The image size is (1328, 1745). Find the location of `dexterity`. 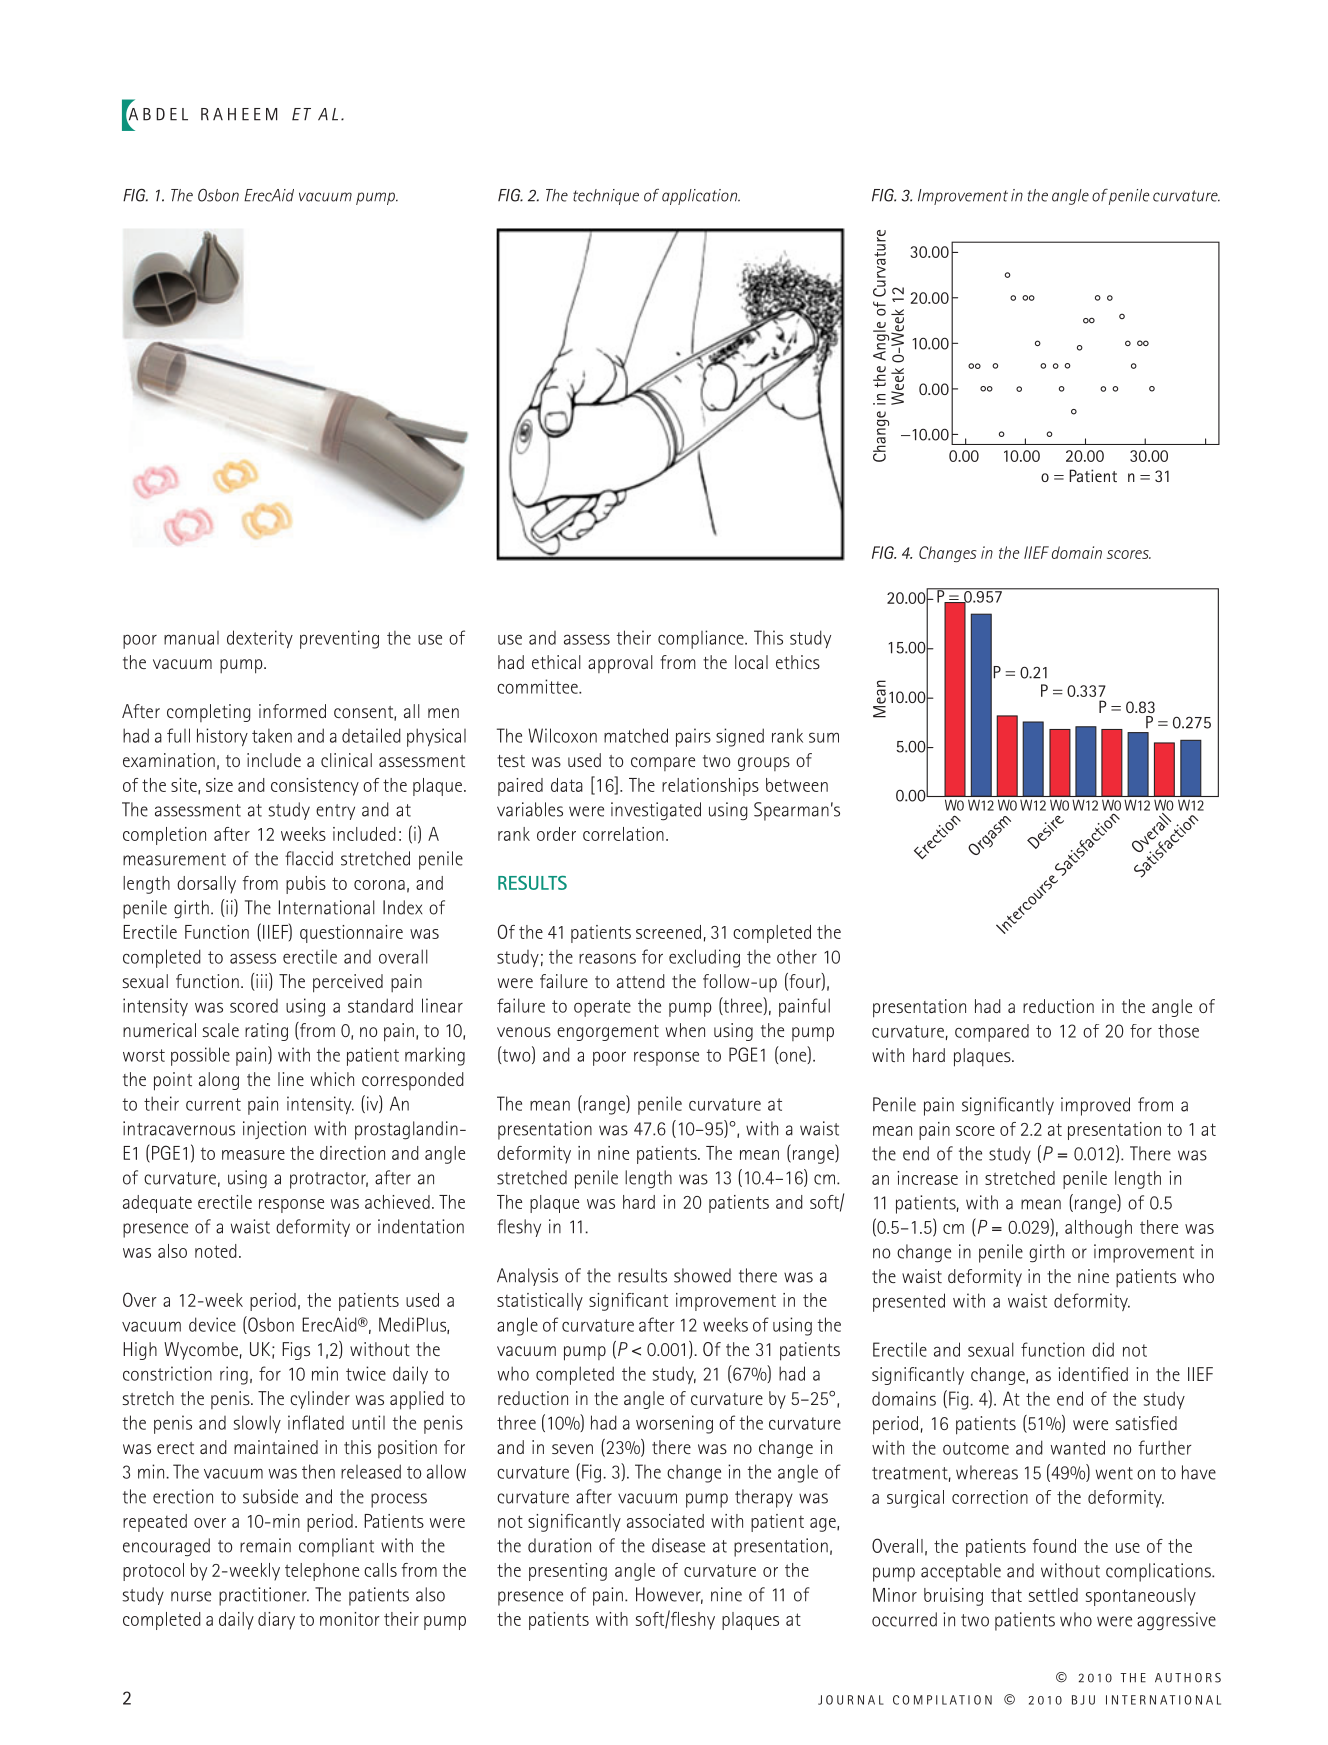

dexterity is located at coordinates (260, 639).
